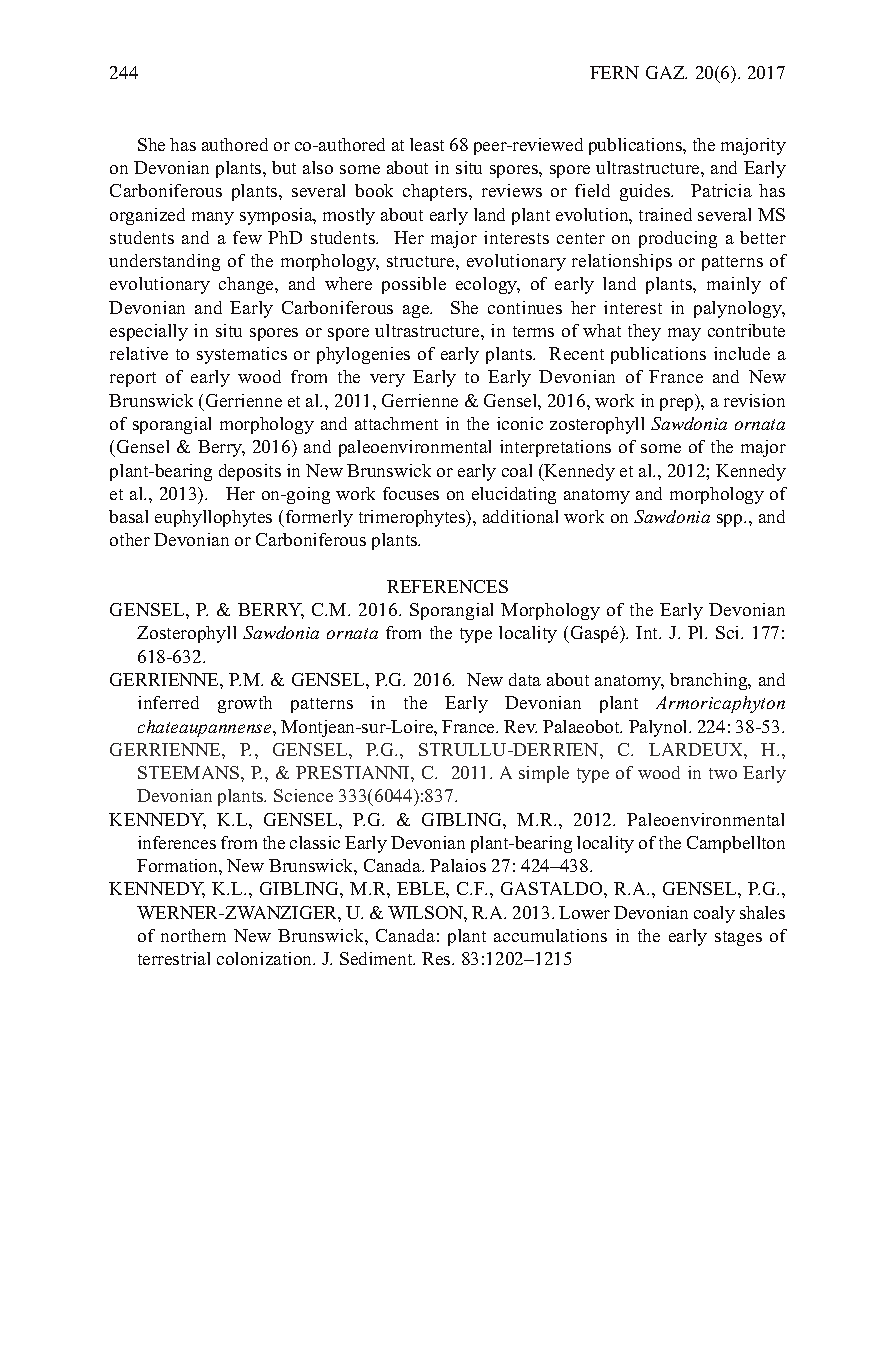  I want to click on WILSON, so click(426, 912).
